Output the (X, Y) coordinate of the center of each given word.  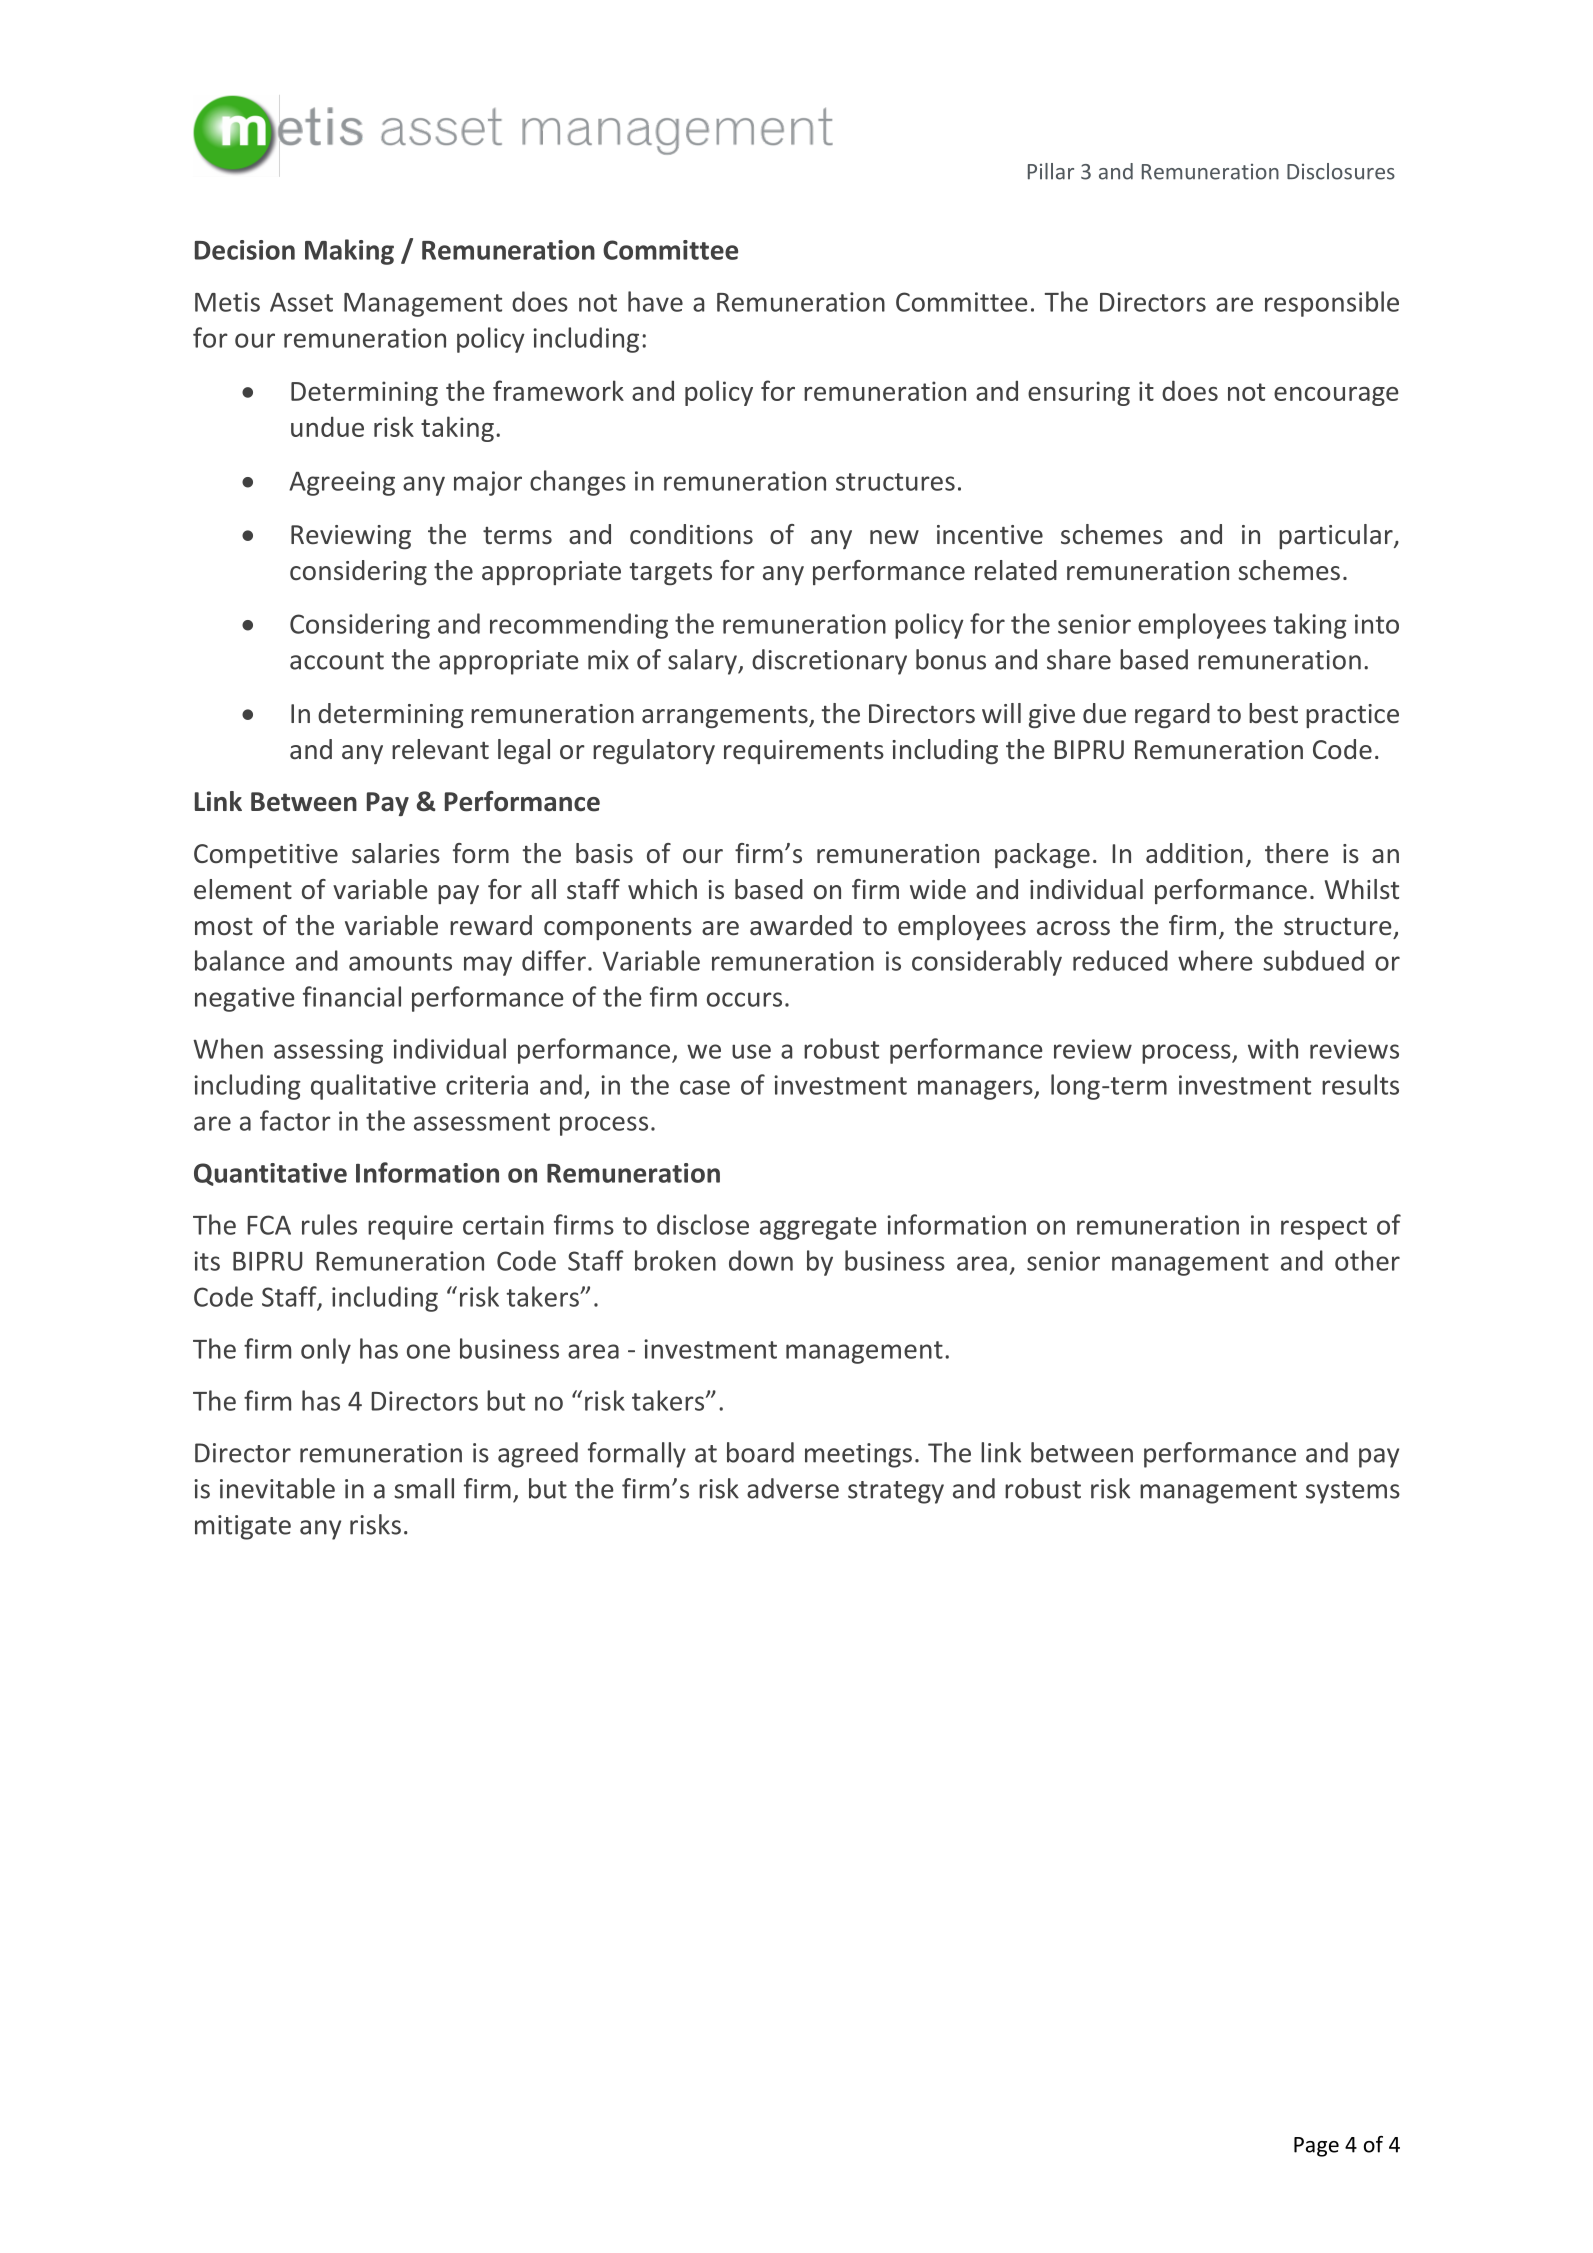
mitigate (243, 1527)
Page (1316, 2147)
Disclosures (1341, 171)
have (655, 301)
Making (349, 252)
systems (1353, 1492)
